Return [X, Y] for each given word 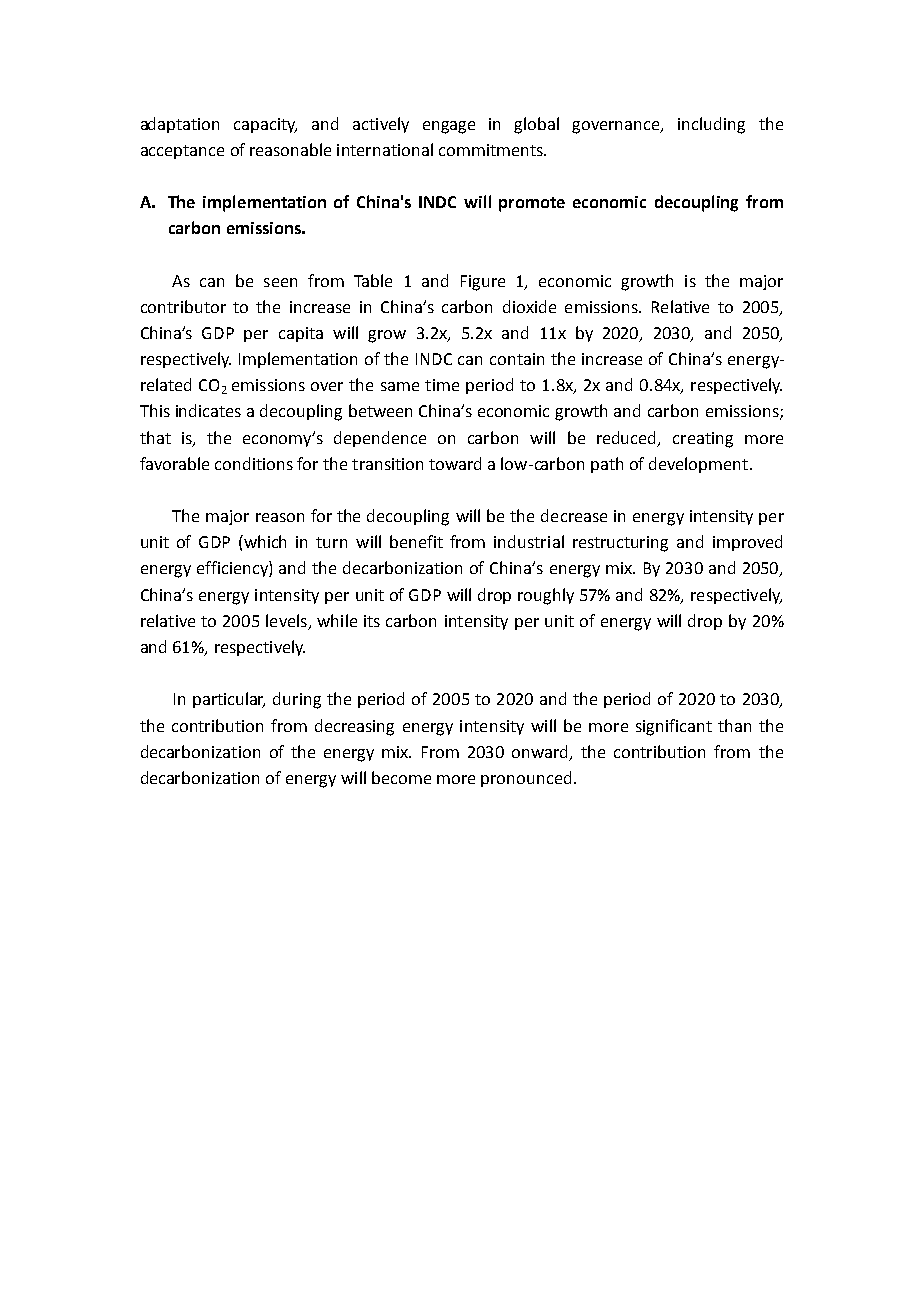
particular [229, 700]
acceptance [182, 152]
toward [455, 463]
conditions [254, 463]
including [711, 125]
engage [449, 127]
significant [674, 727]
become [401, 777]
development [698, 465]
